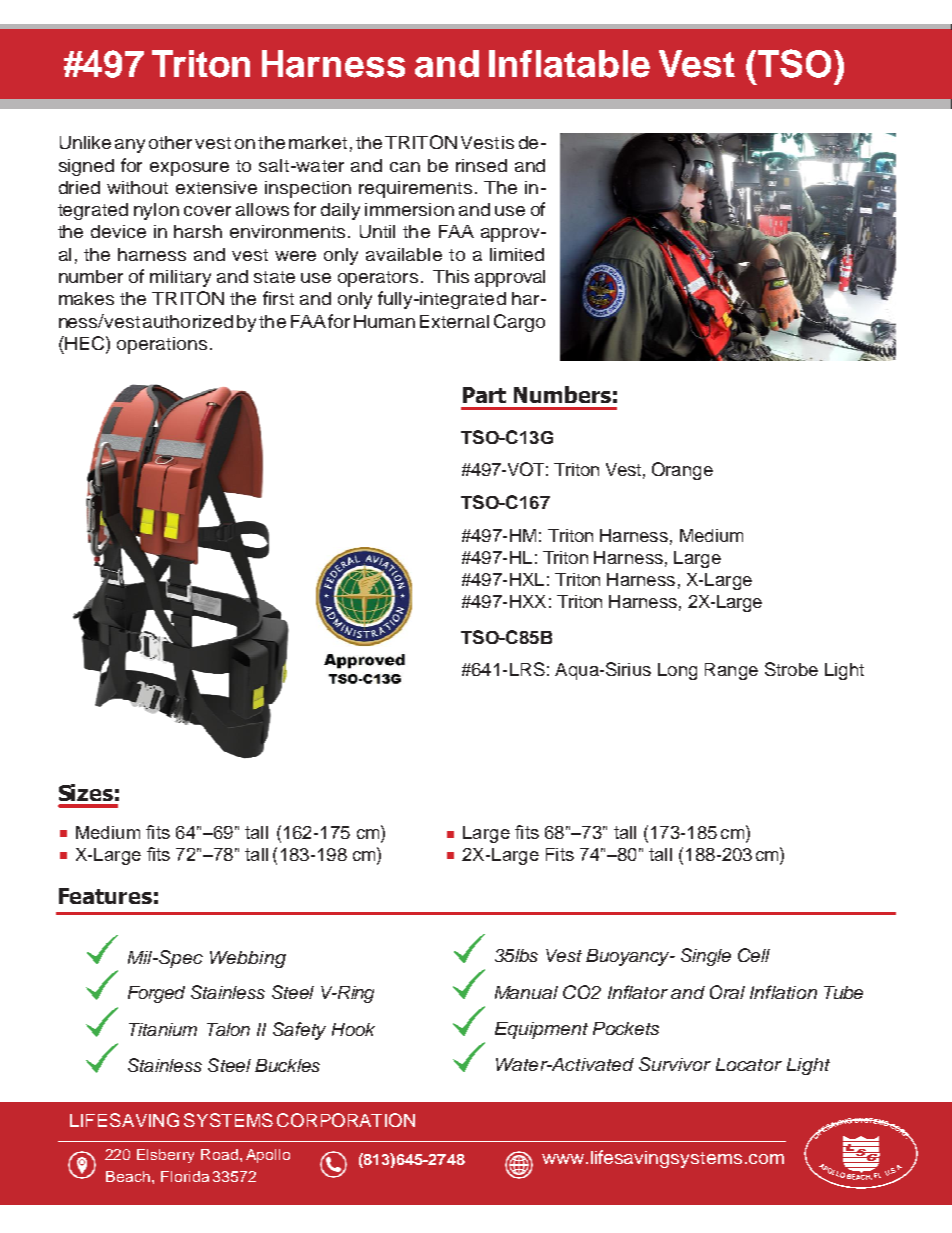 The height and width of the page is (1233, 952). Describe the element at coordinates (727, 992) in the page. I see `Oral` at that location.
